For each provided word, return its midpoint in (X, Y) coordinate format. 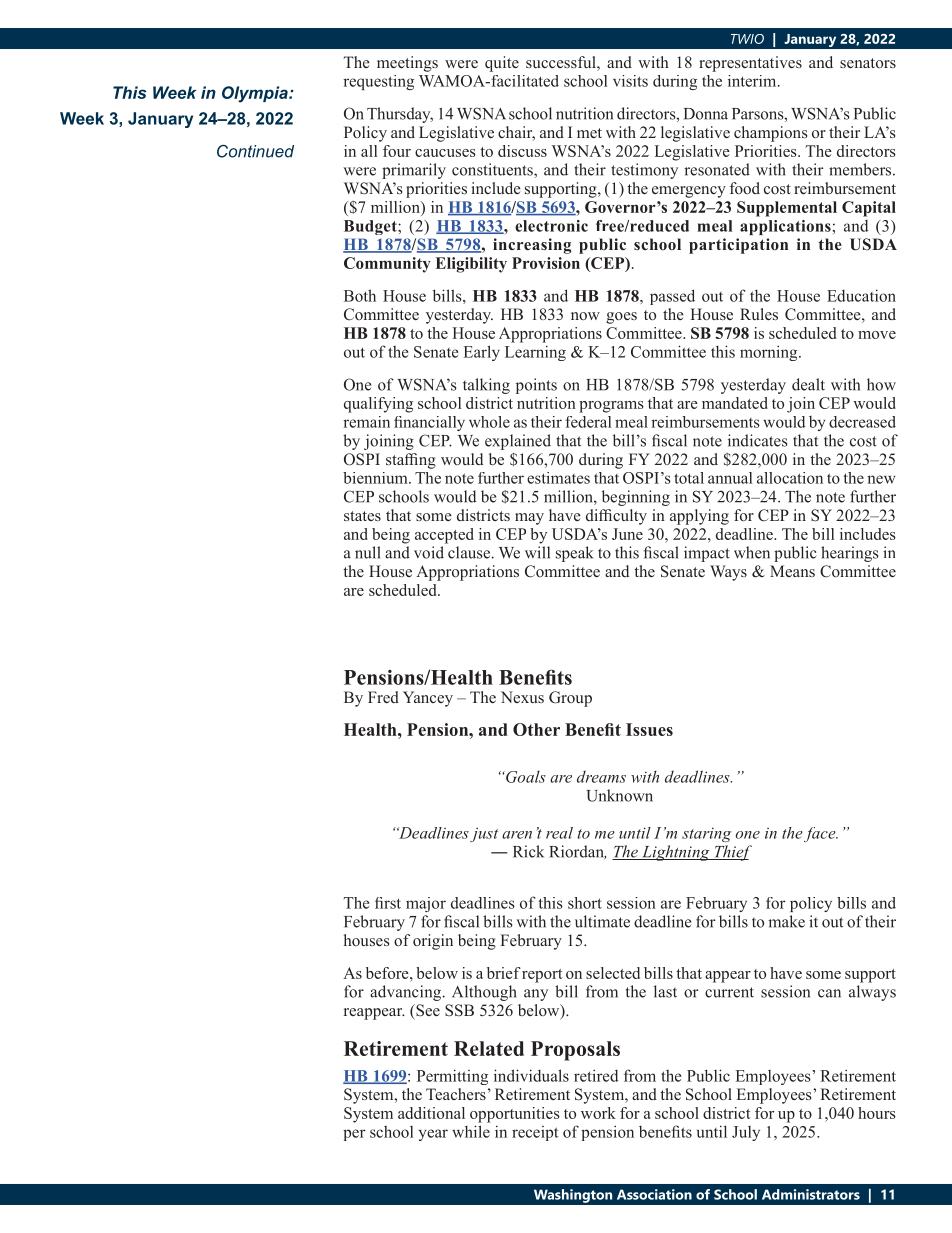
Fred (383, 697)
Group (570, 699)
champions (771, 134)
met (589, 133)
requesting (378, 82)
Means (792, 571)
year (433, 1135)
